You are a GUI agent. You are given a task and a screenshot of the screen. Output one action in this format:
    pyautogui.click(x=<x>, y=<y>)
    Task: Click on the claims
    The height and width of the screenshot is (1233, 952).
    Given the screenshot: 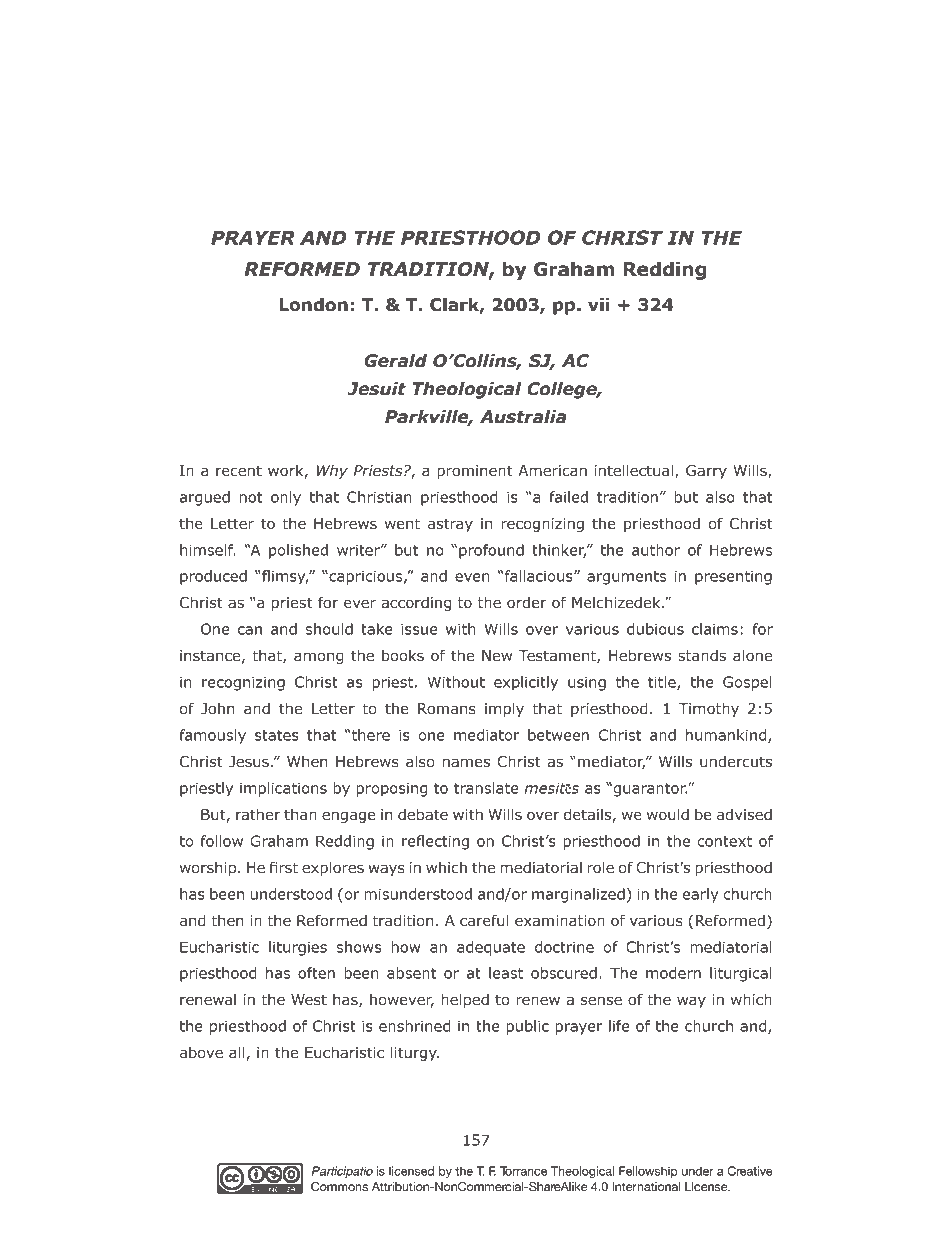 What is the action you would take?
    pyautogui.click(x=715, y=629)
